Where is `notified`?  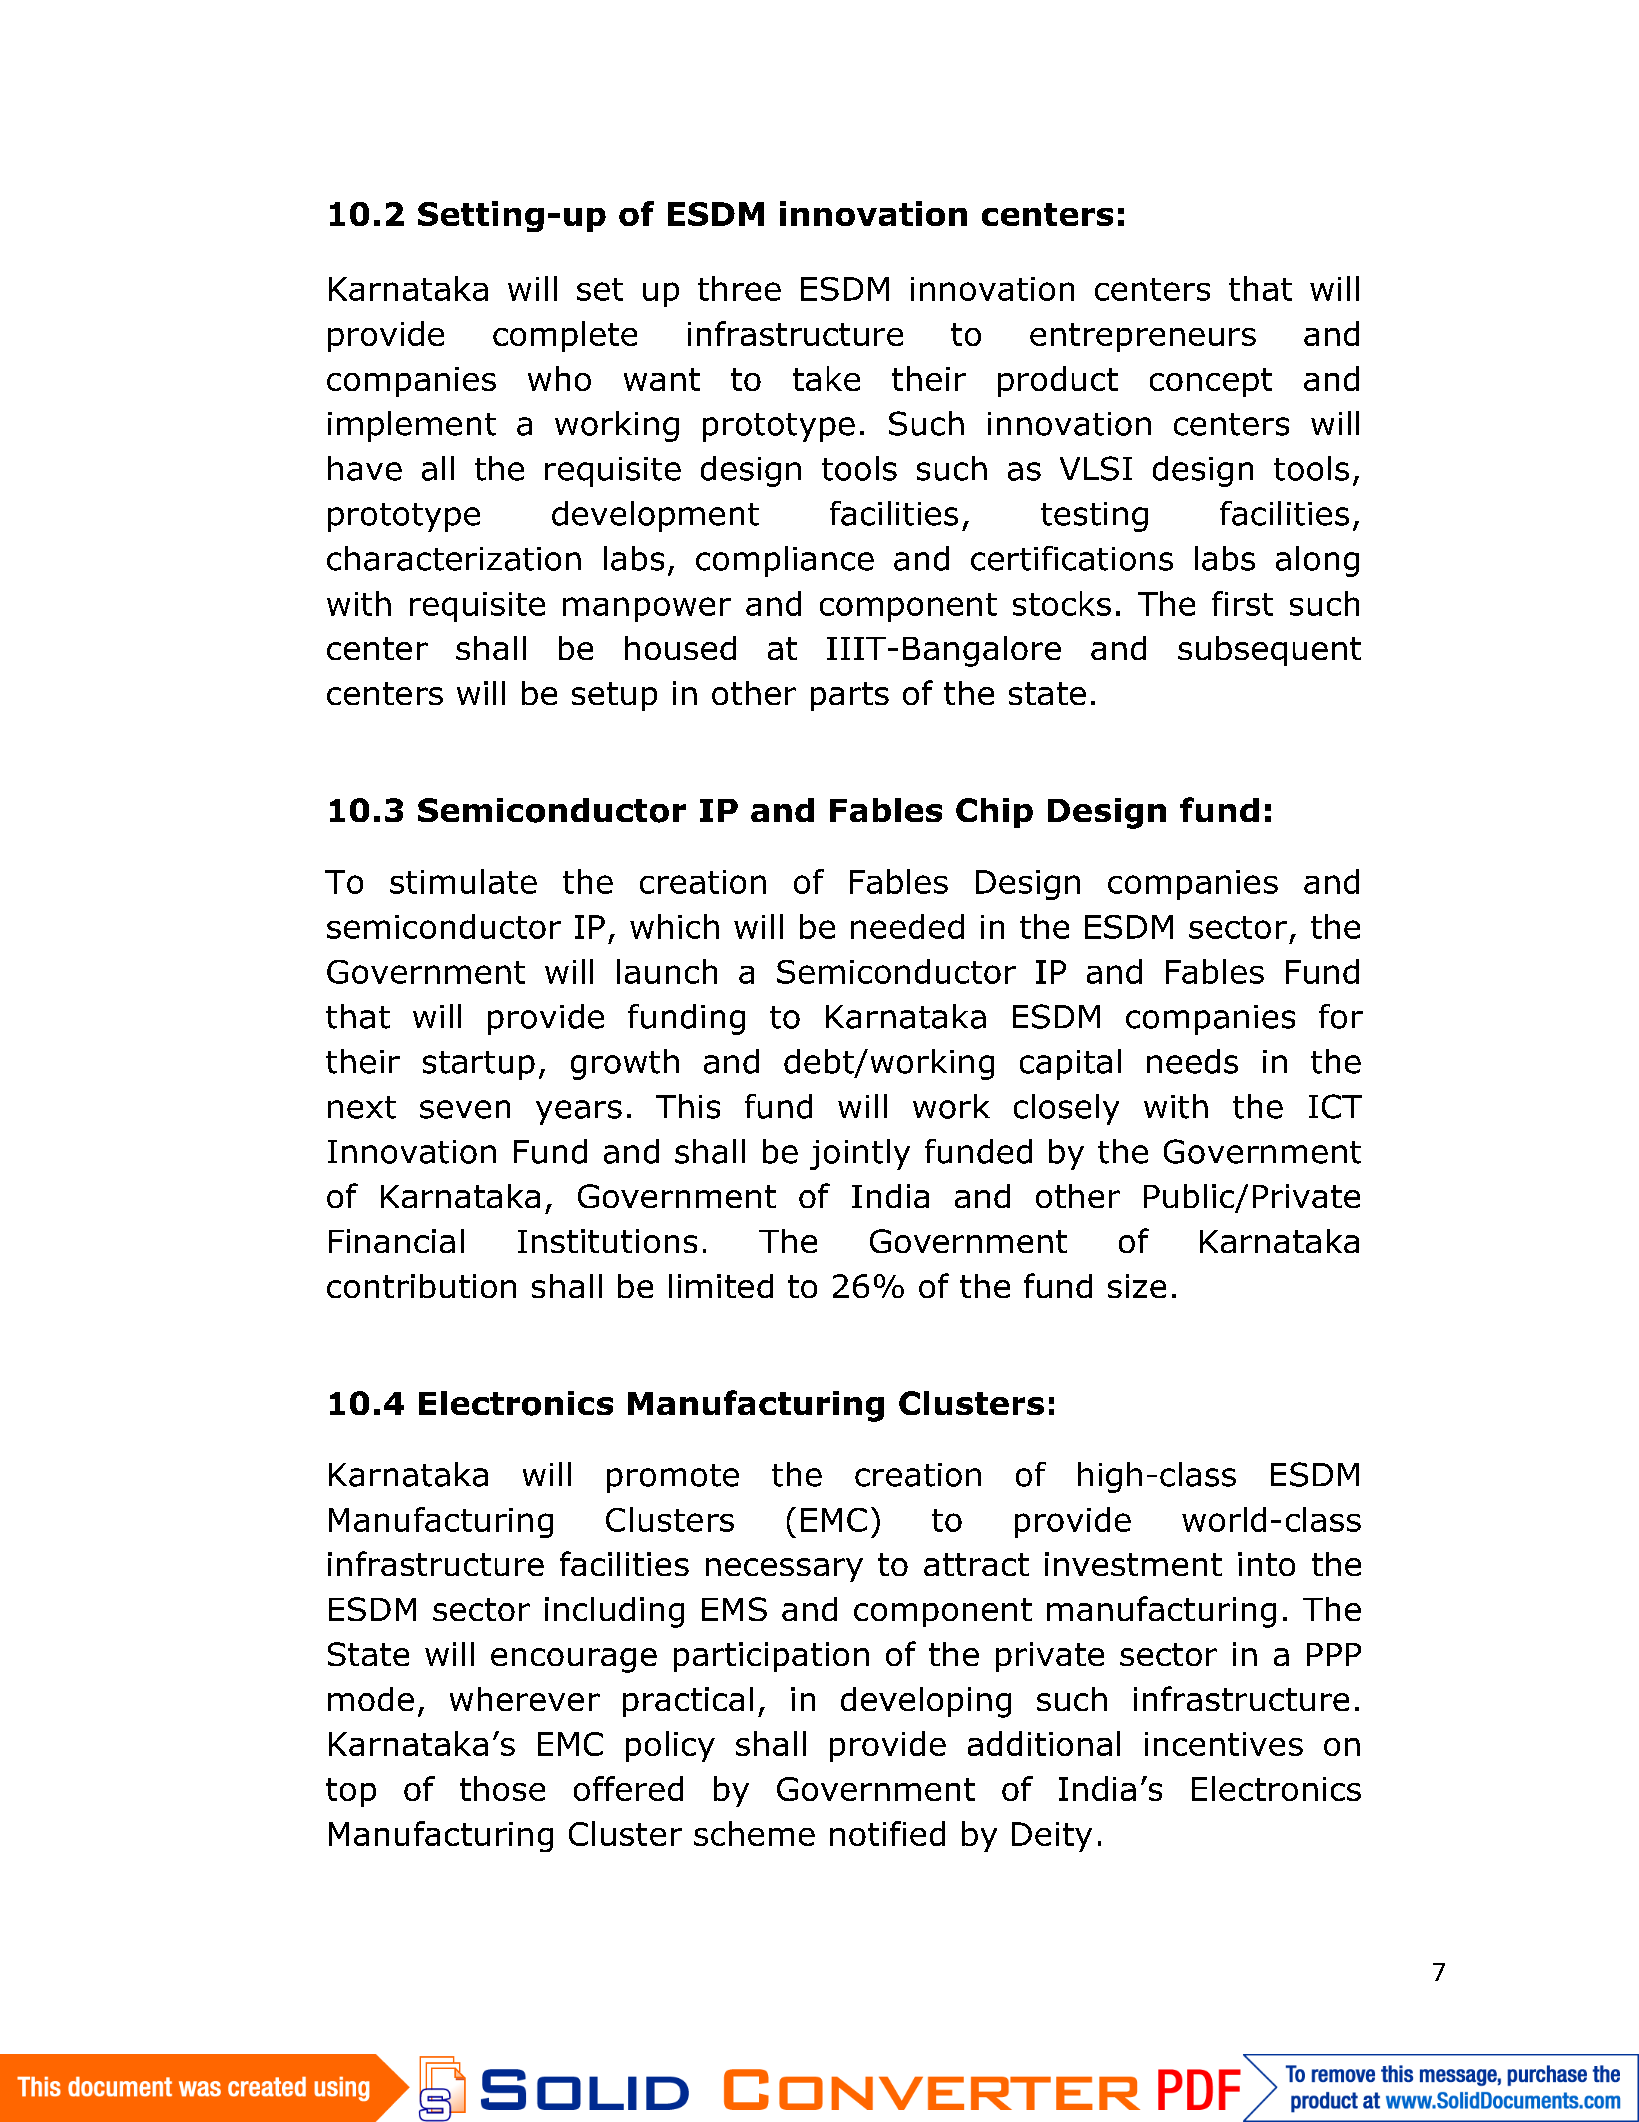
notified is located at coordinates (887, 1833).
